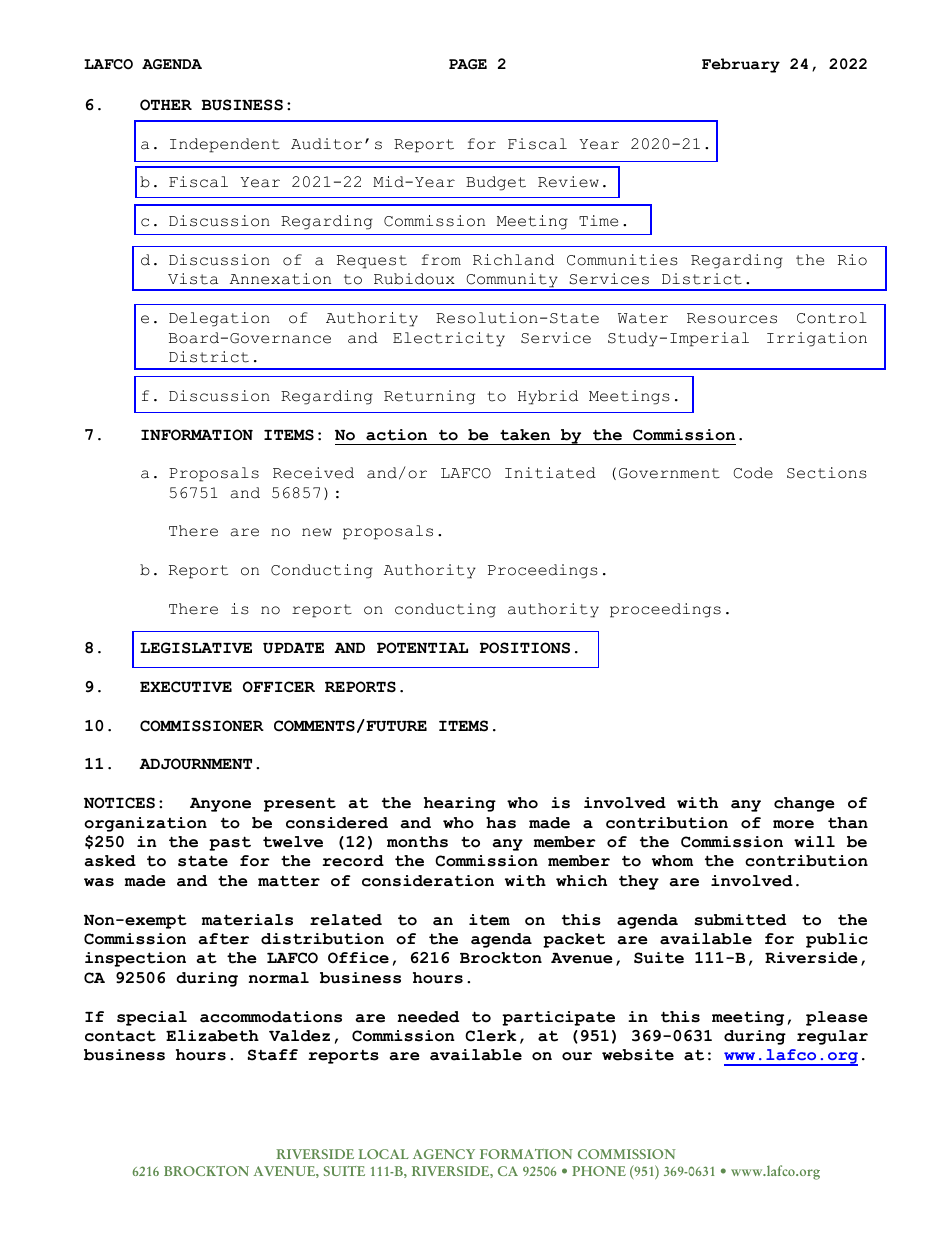 The width and height of the screenshot is (952, 1233). I want to click on regular, so click(832, 1037).
